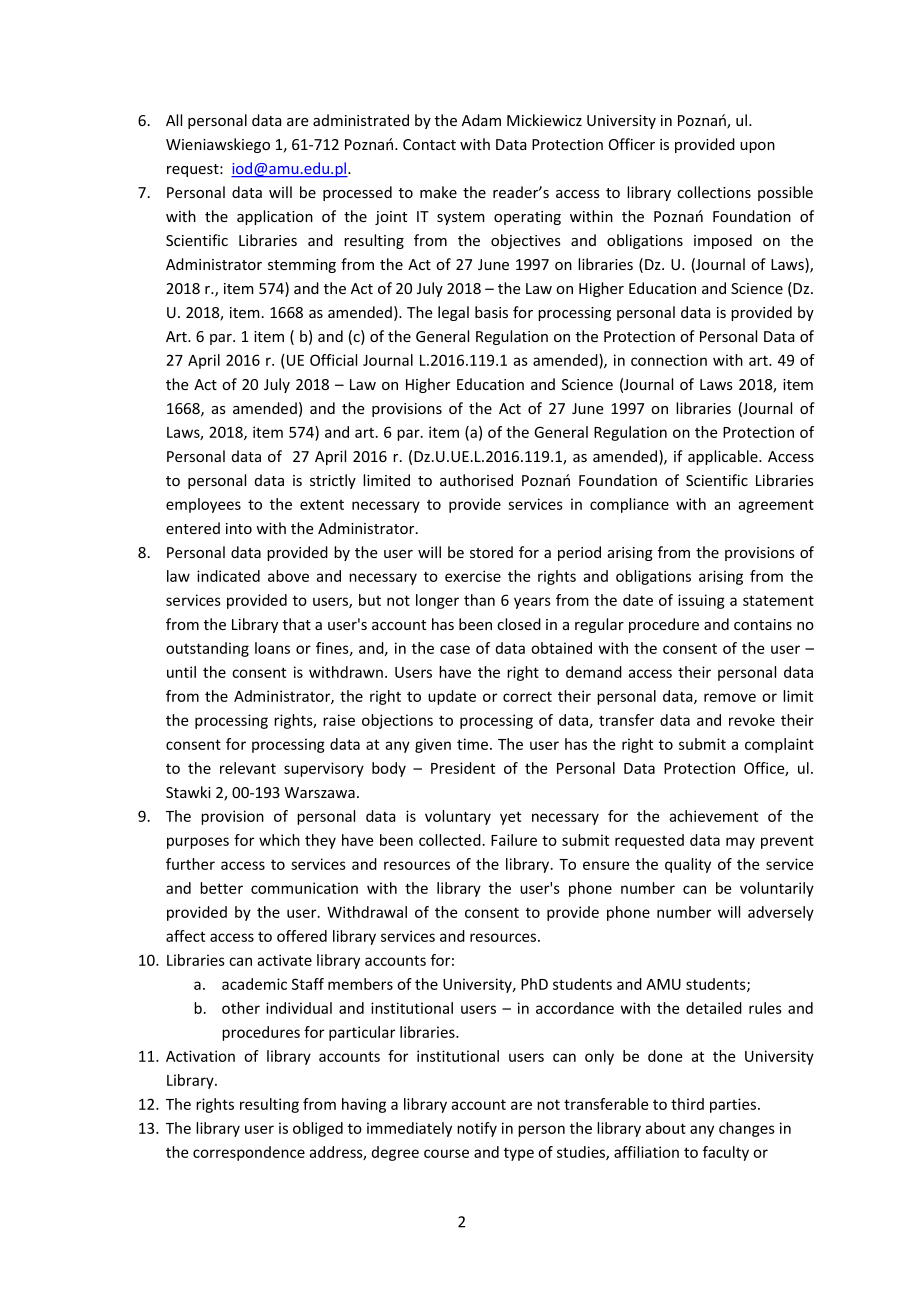  What do you see at coordinates (481, 120) in the image?
I see `Adam` at bounding box center [481, 120].
